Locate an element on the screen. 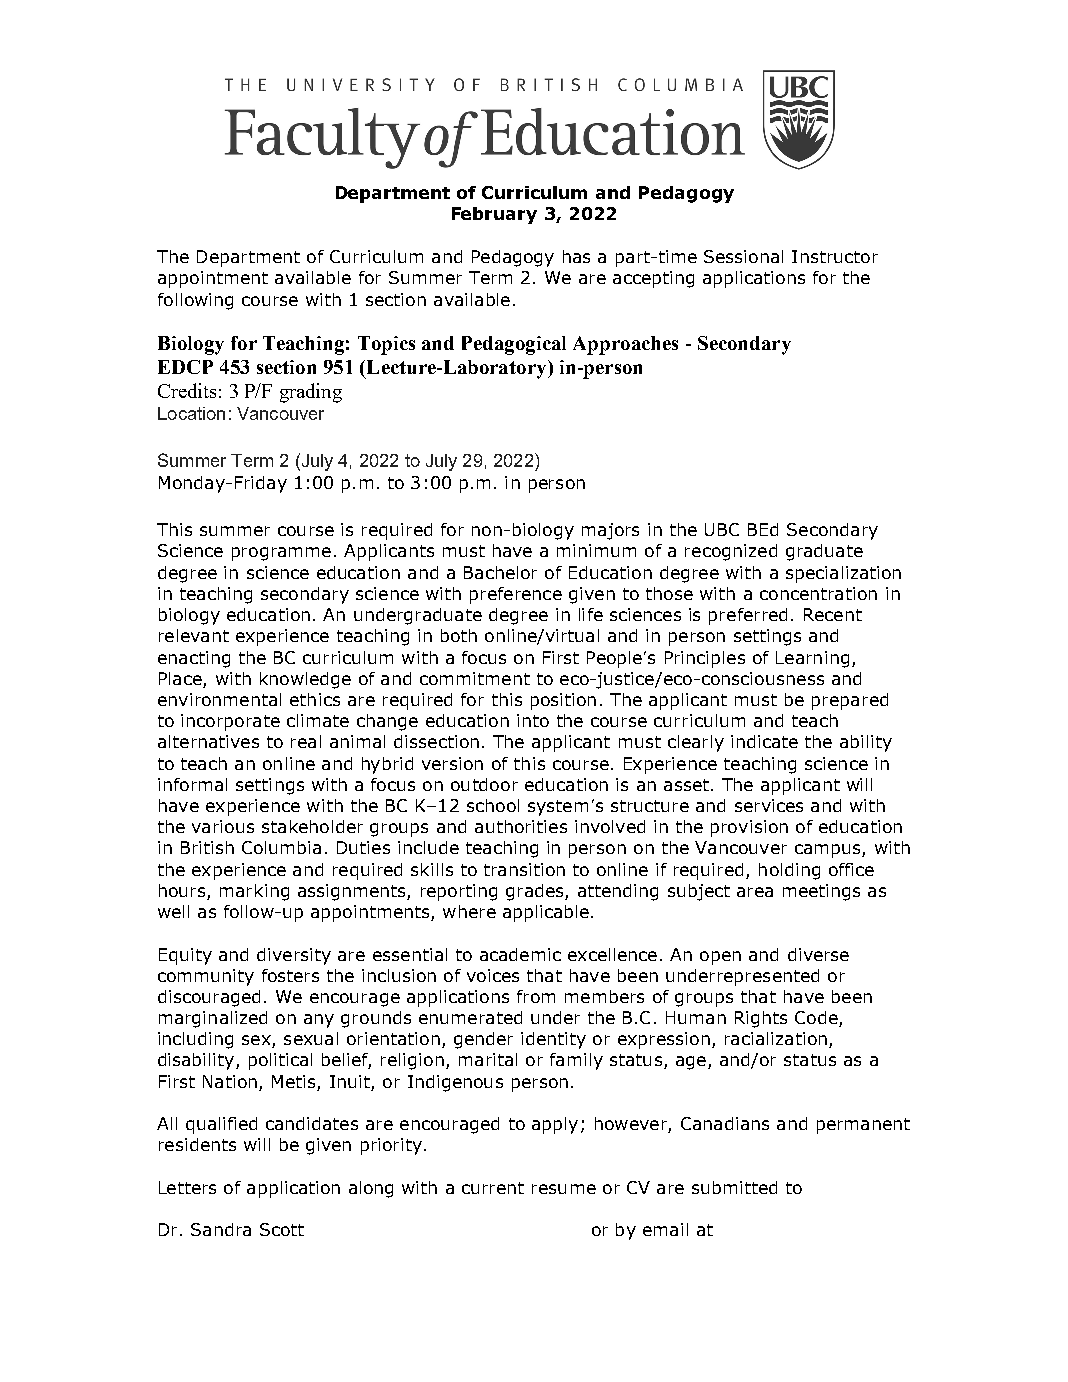  relevant is located at coordinates (194, 635).
